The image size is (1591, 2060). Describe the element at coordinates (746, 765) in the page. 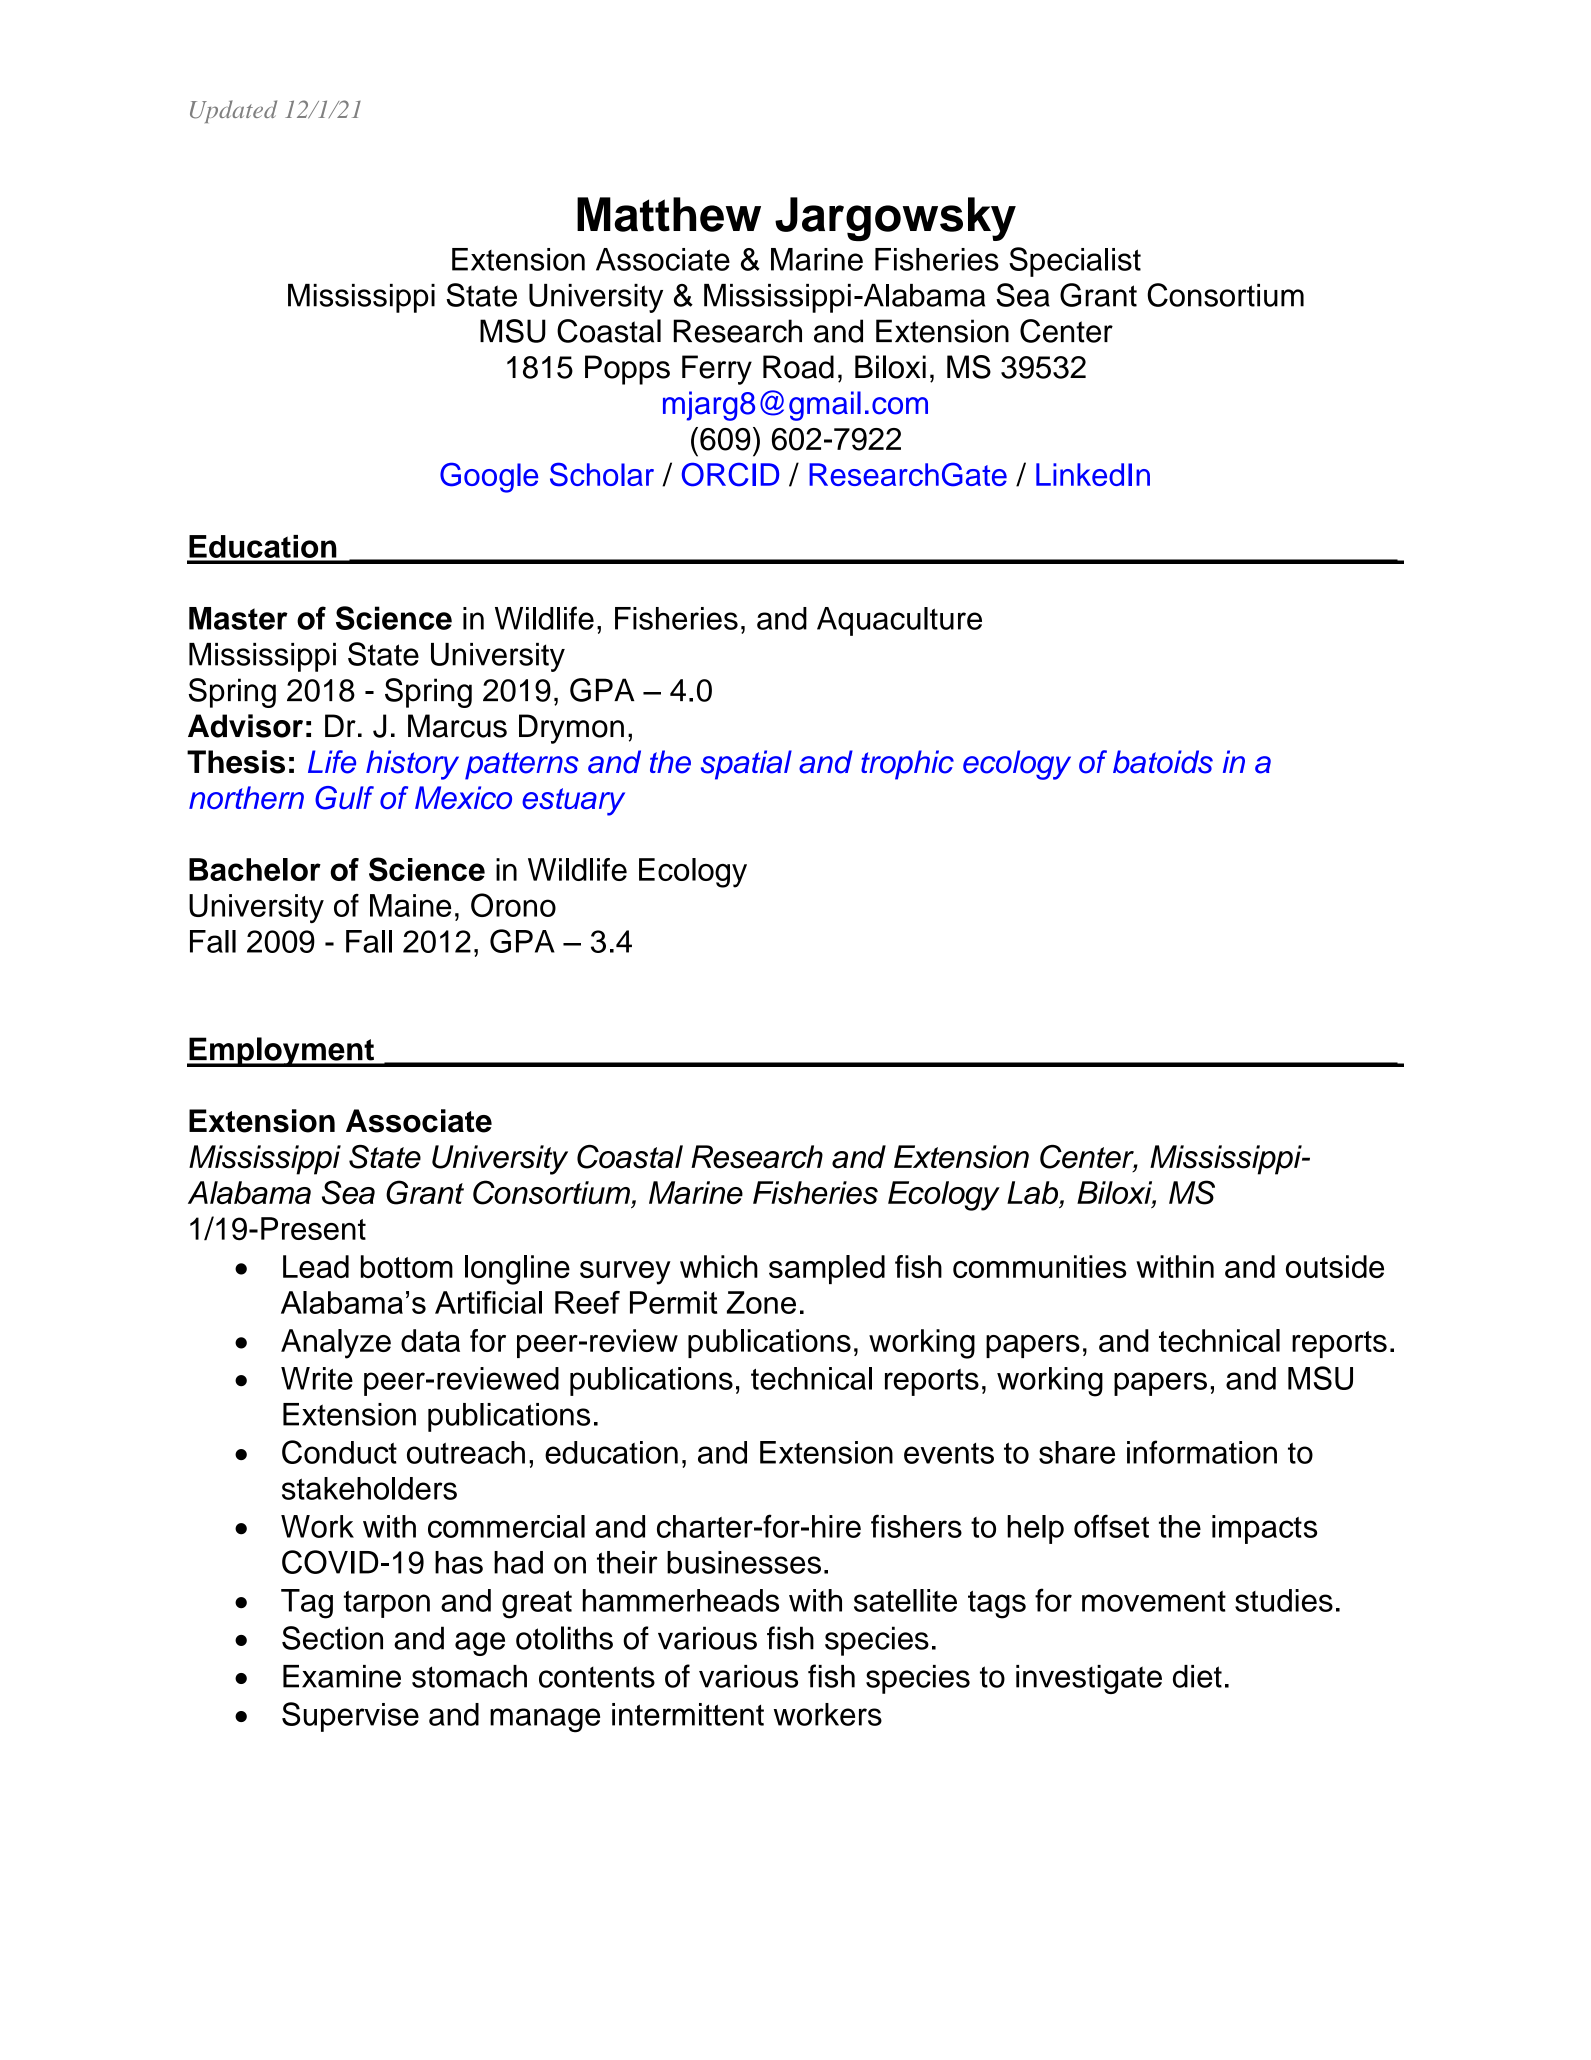

I see `spatial` at that location.
